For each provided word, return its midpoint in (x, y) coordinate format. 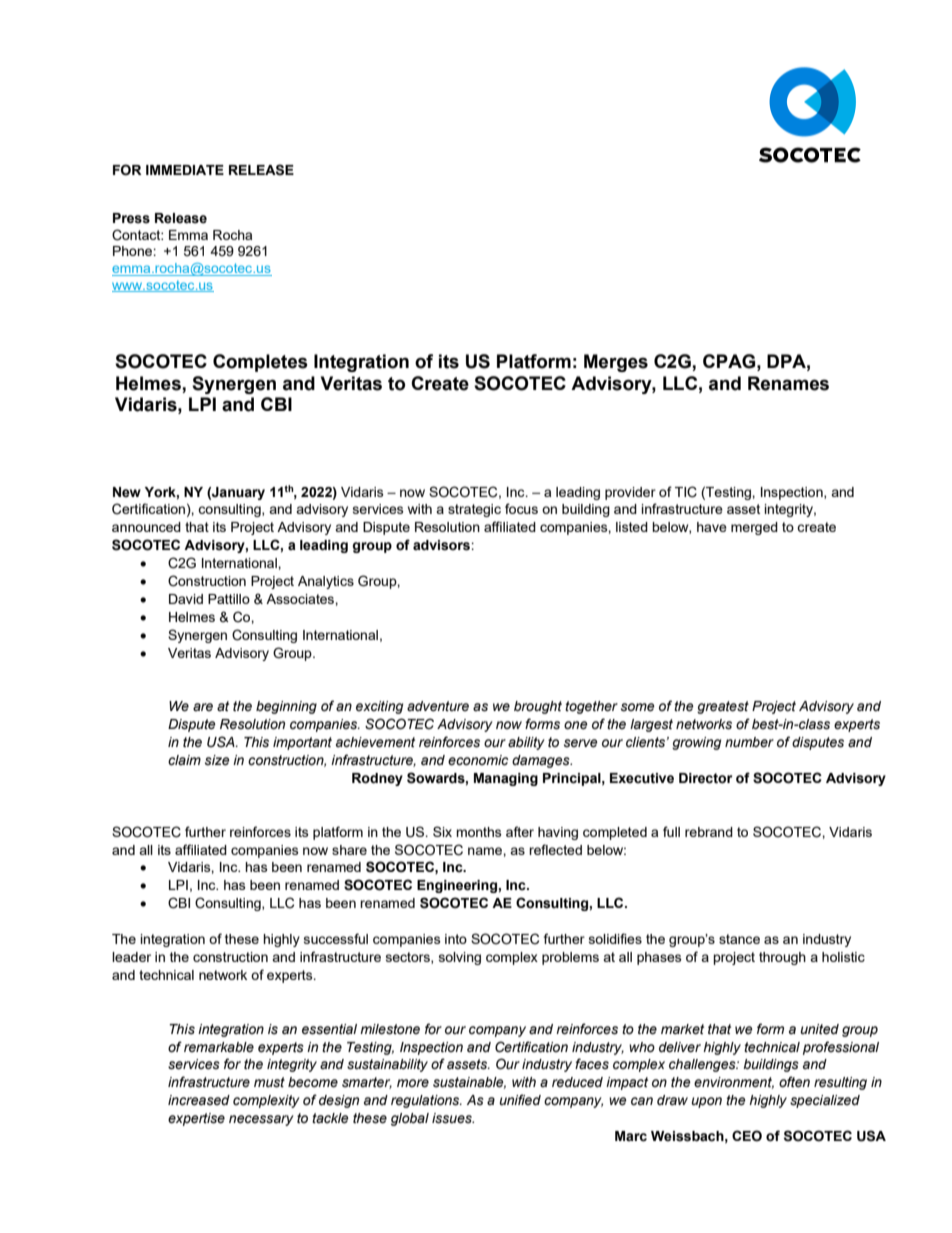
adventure (438, 706)
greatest (723, 707)
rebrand (709, 832)
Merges (616, 363)
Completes (260, 363)
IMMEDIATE (185, 170)
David (186, 599)
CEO (747, 1136)
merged (754, 528)
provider (630, 493)
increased (199, 1100)
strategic (474, 510)
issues (453, 1118)
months (479, 832)
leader (131, 957)
